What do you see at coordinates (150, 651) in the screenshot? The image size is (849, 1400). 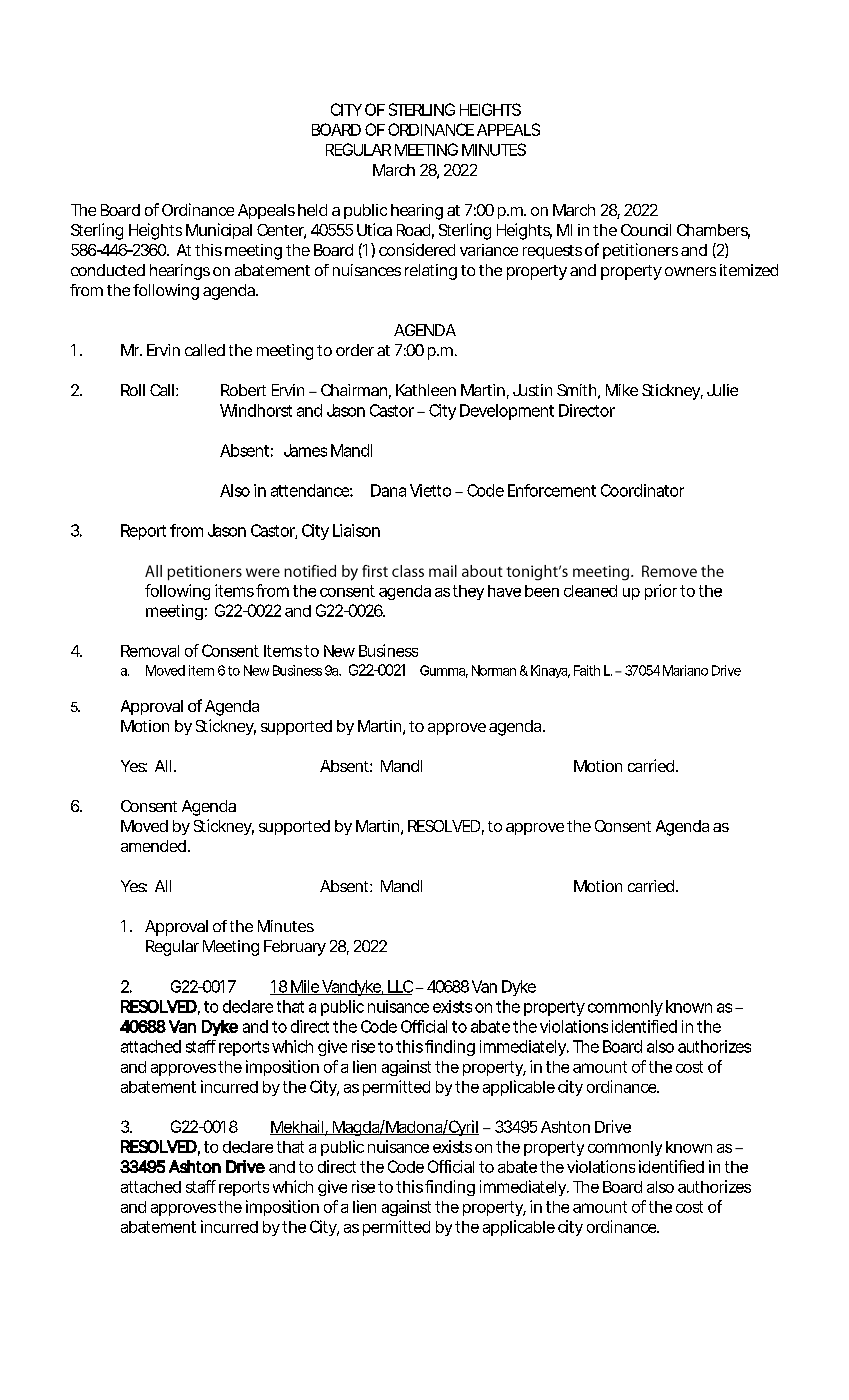 I see `Removal` at bounding box center [150, 651].
